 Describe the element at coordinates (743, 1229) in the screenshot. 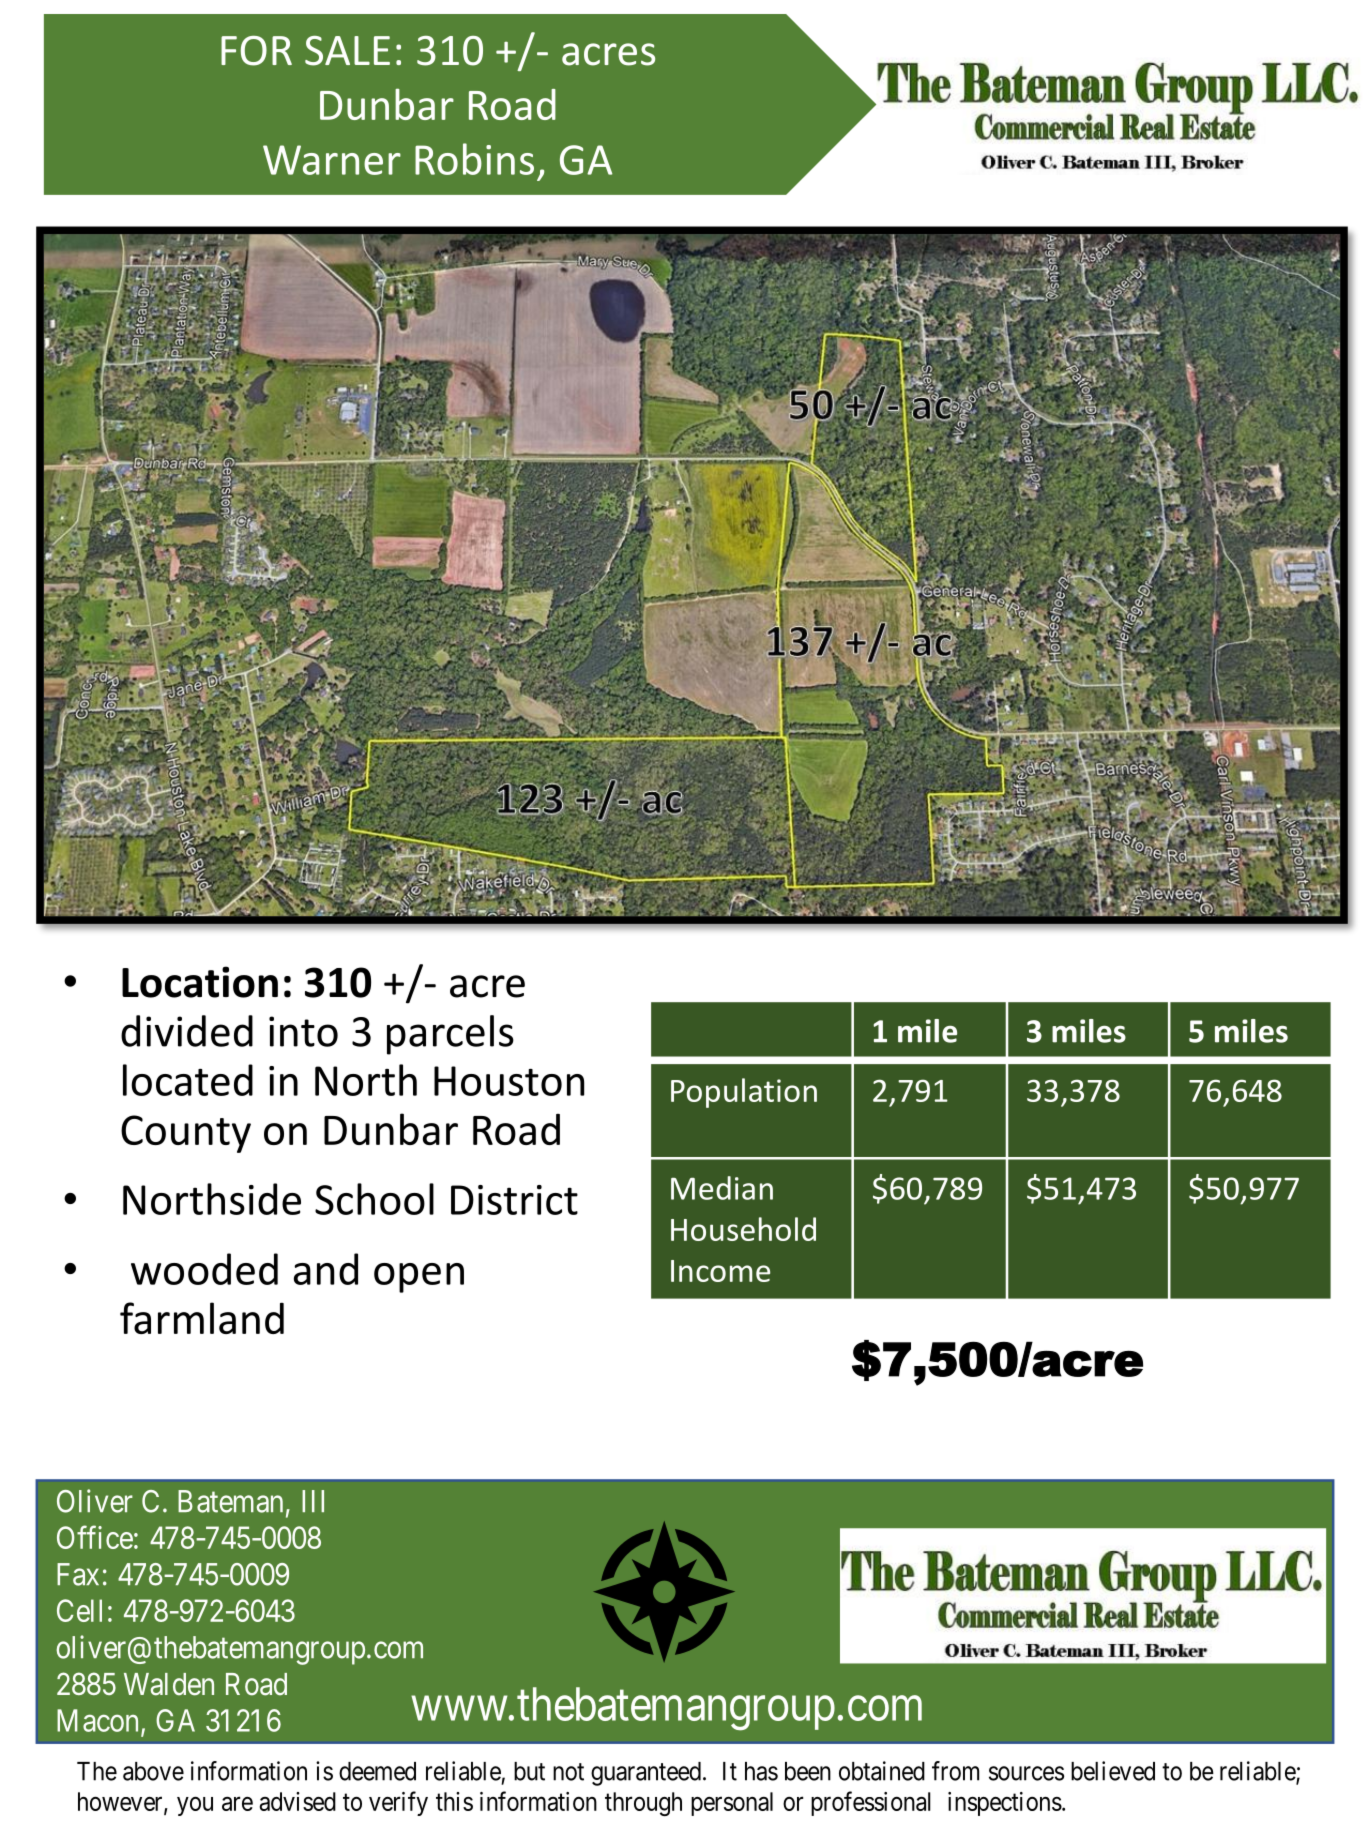

I see `Household` at that location.
